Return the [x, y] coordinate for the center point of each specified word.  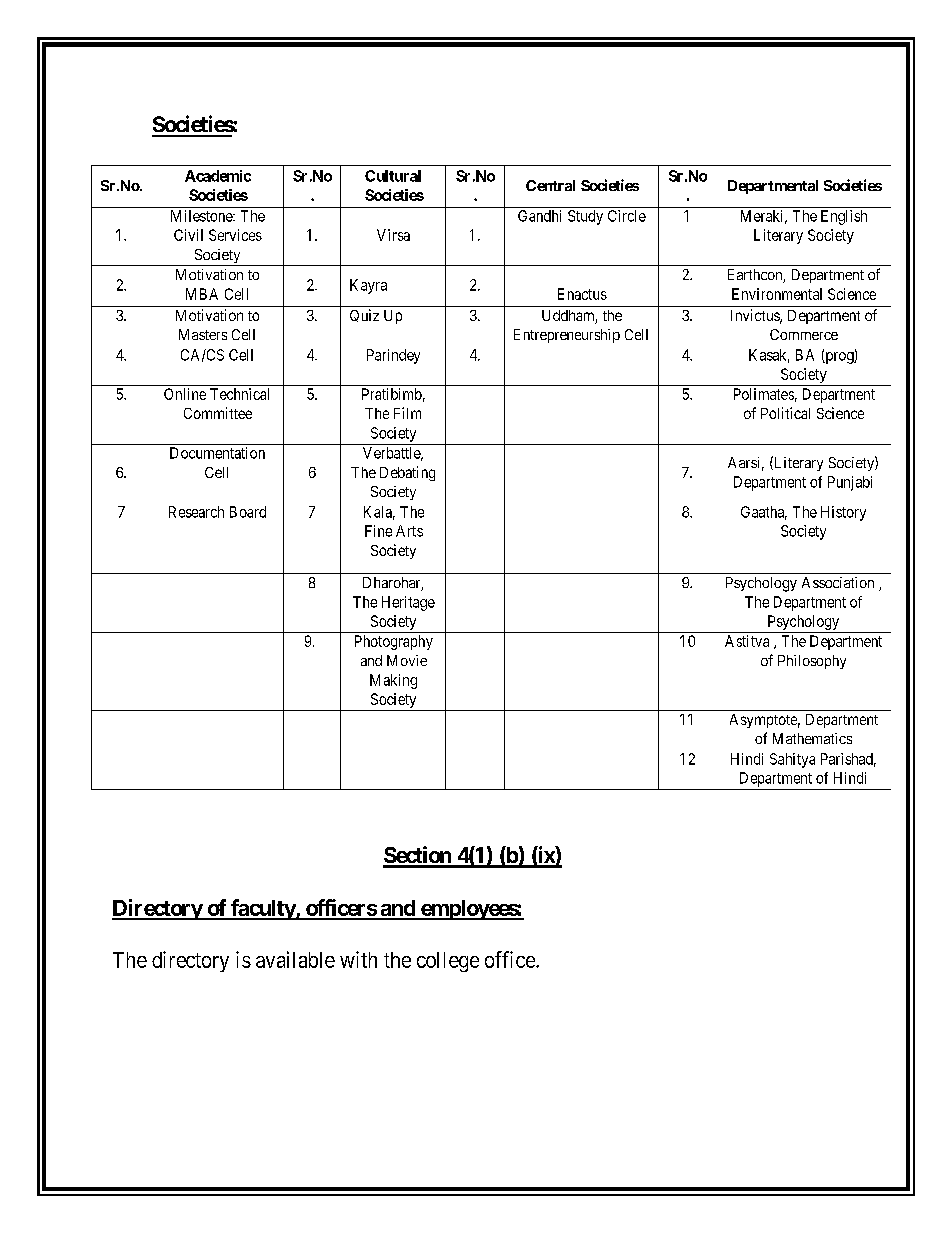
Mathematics [812, 738]
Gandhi [539, 216]
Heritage [408, 603]
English [844, 217]
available [295, 959]
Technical [239, 394]
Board [248, 512]
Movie [407, 660]
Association [838, 582]
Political [785, 413]
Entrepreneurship [567, 336]
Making [393, 681]
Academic [218, 176]
